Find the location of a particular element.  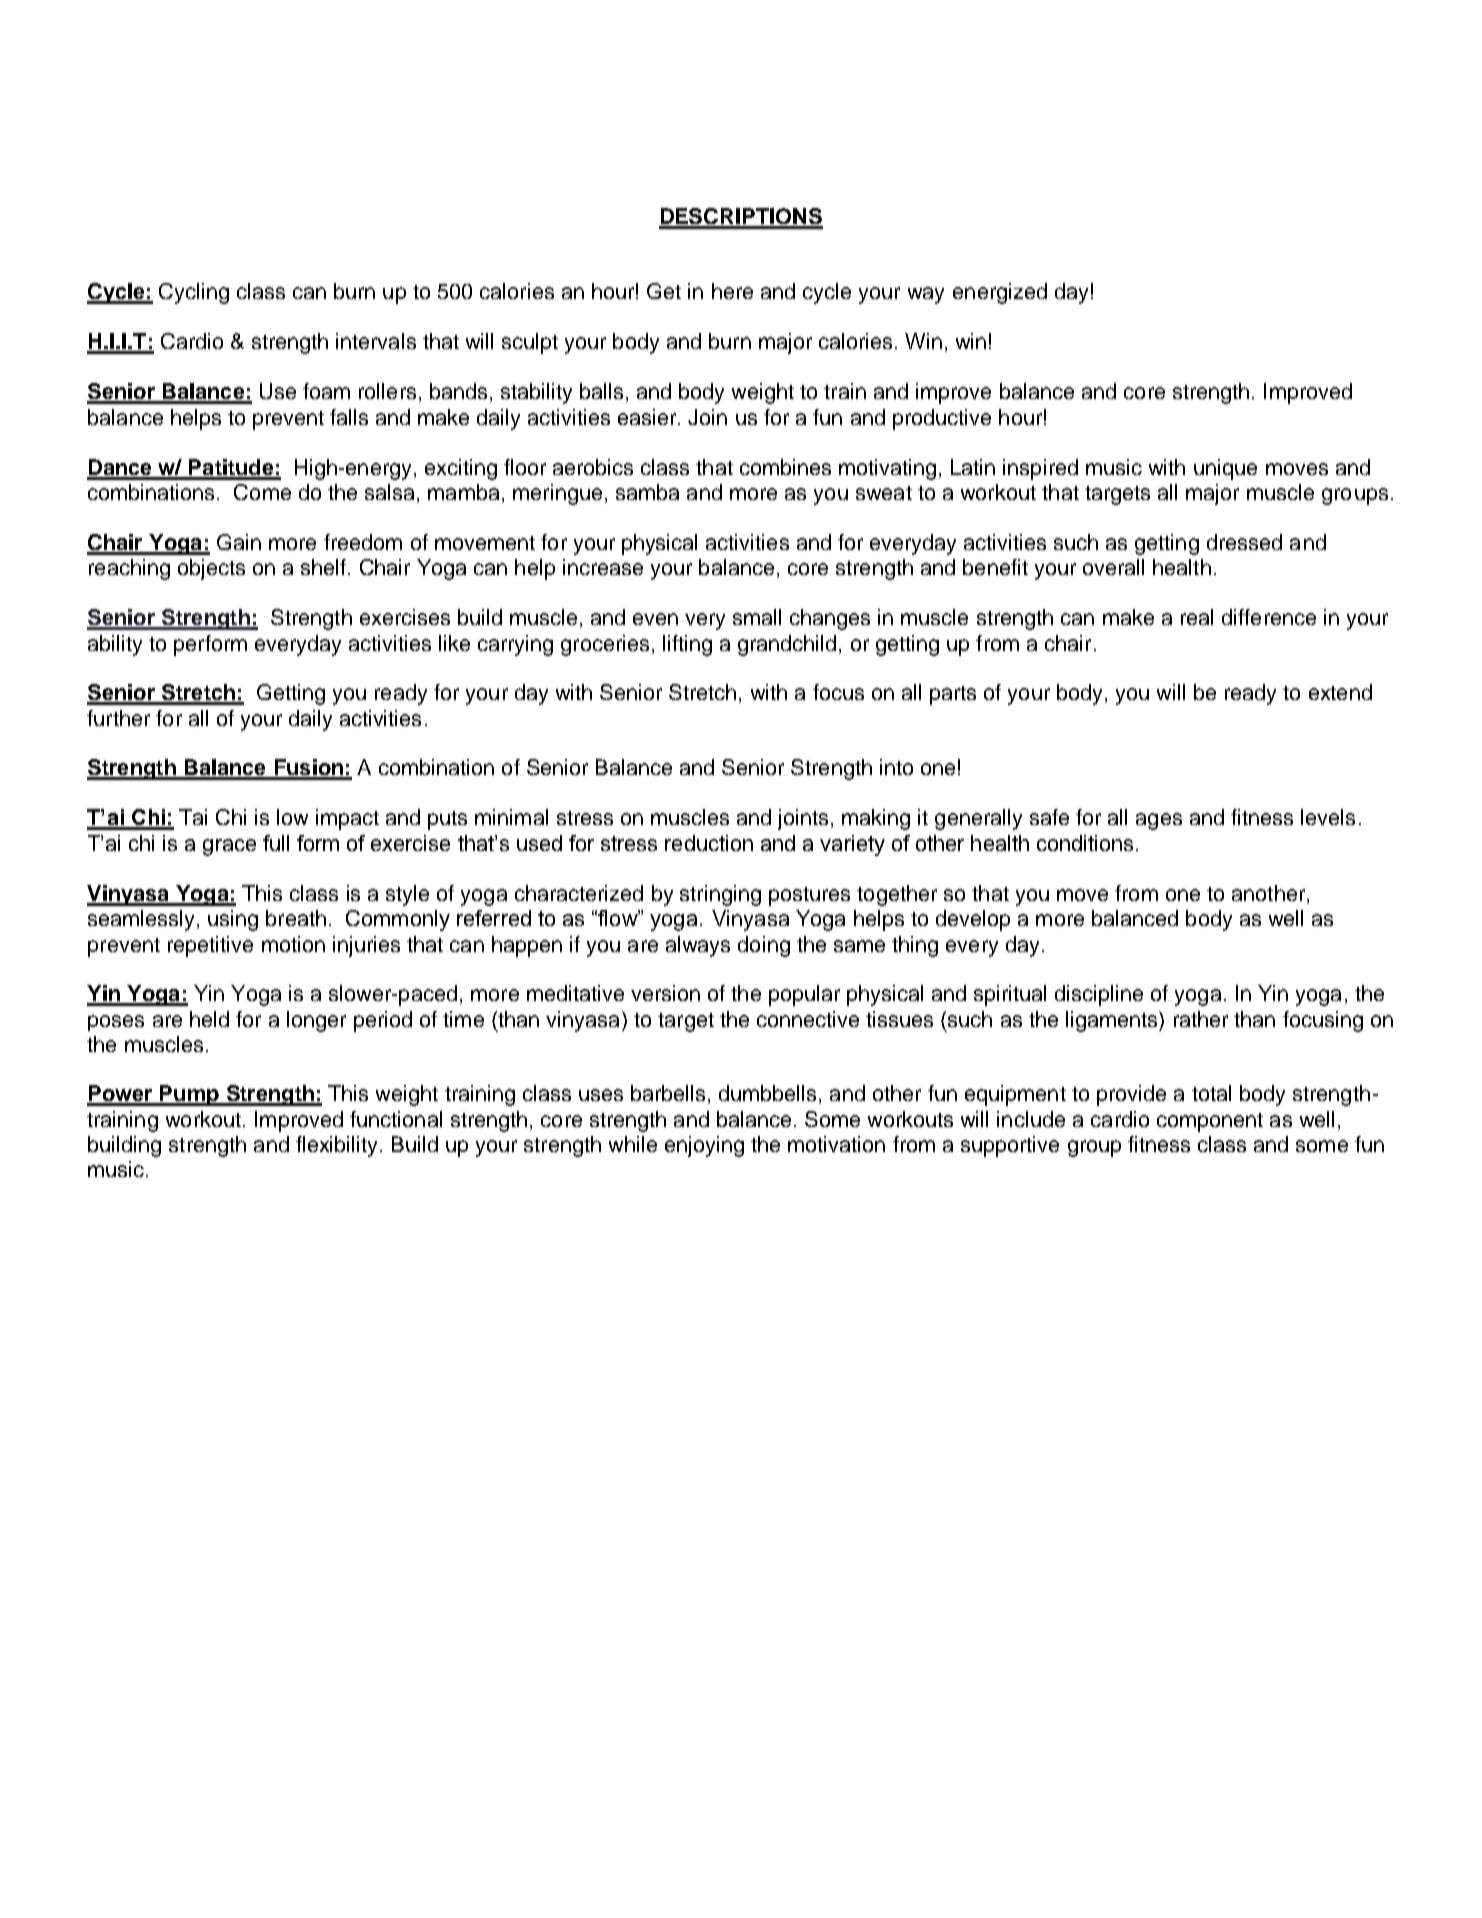

Cycling is located at coordinates (194, 293).
